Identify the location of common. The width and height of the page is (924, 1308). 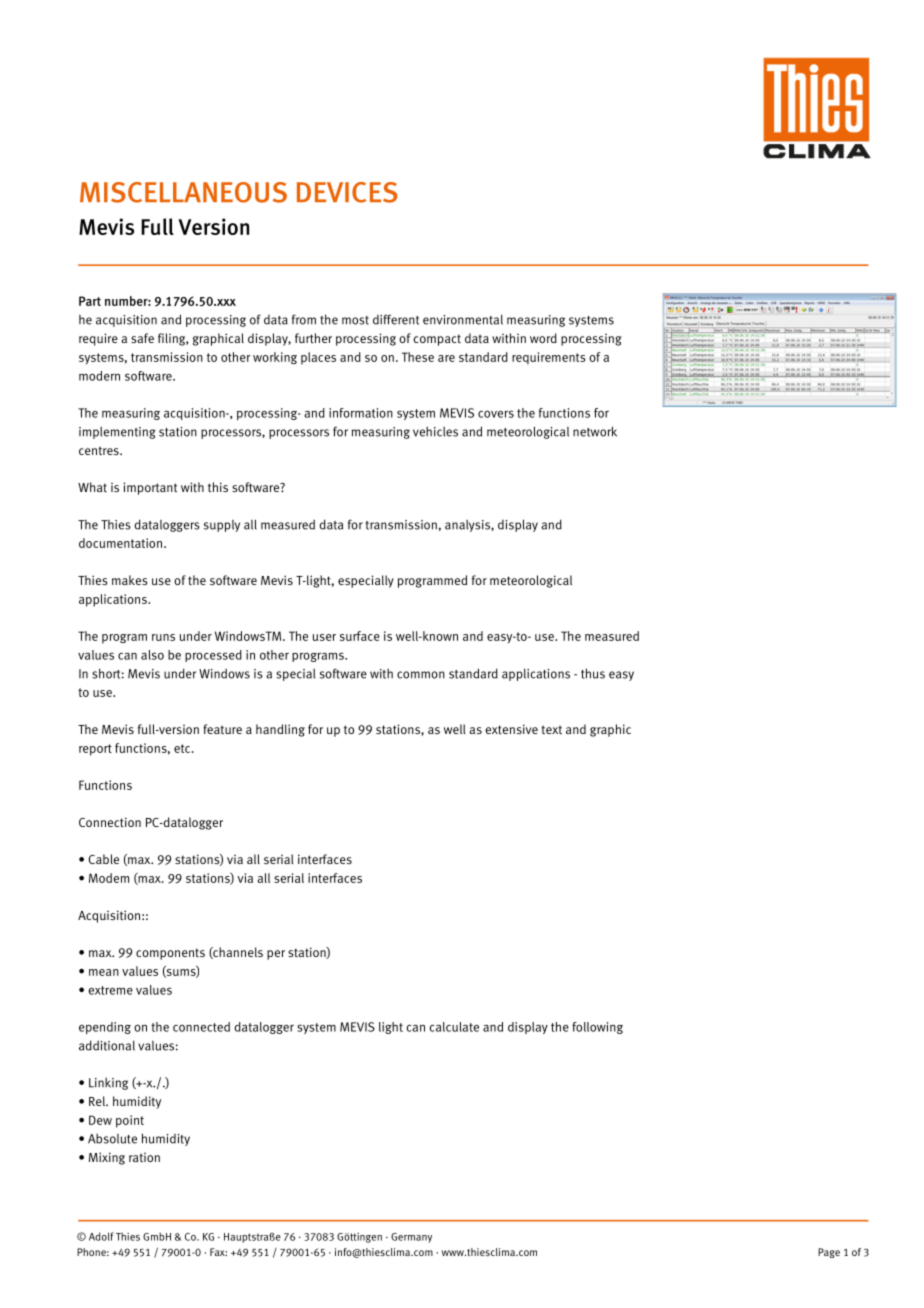
(421, 675).
